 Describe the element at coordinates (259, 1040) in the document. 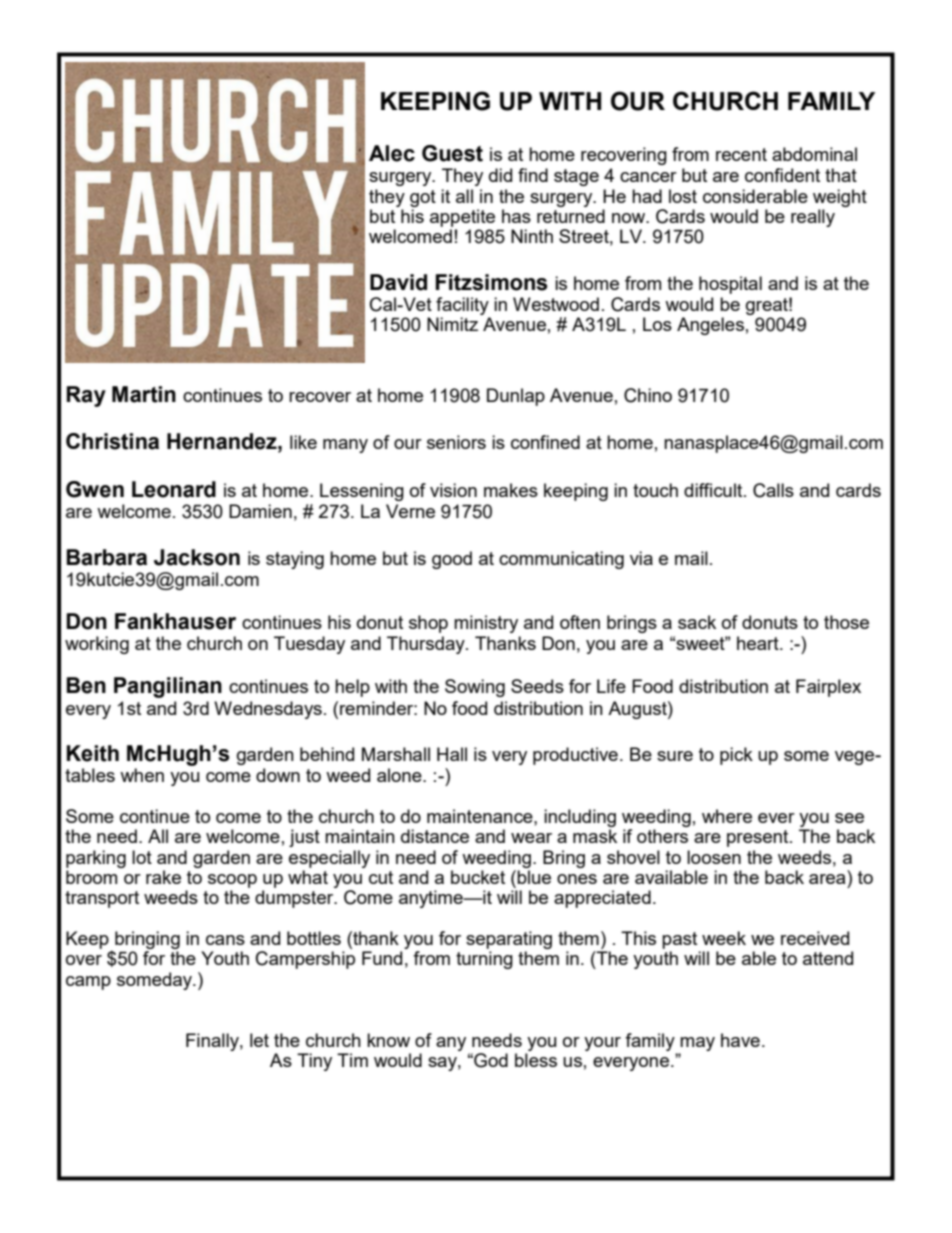

I see `let` at that location.
